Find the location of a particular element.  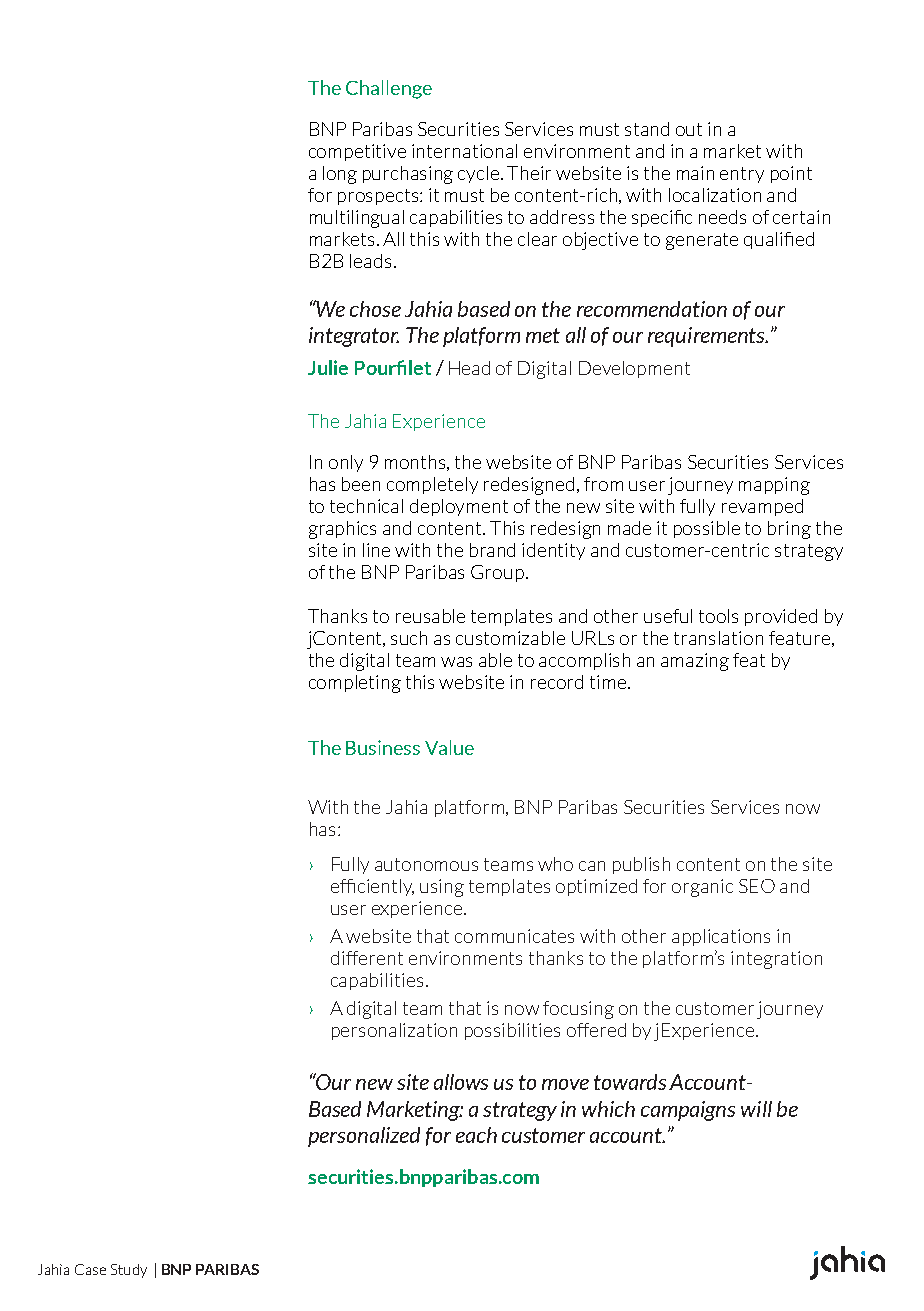

requirements is located at coordinates (708, 337).
